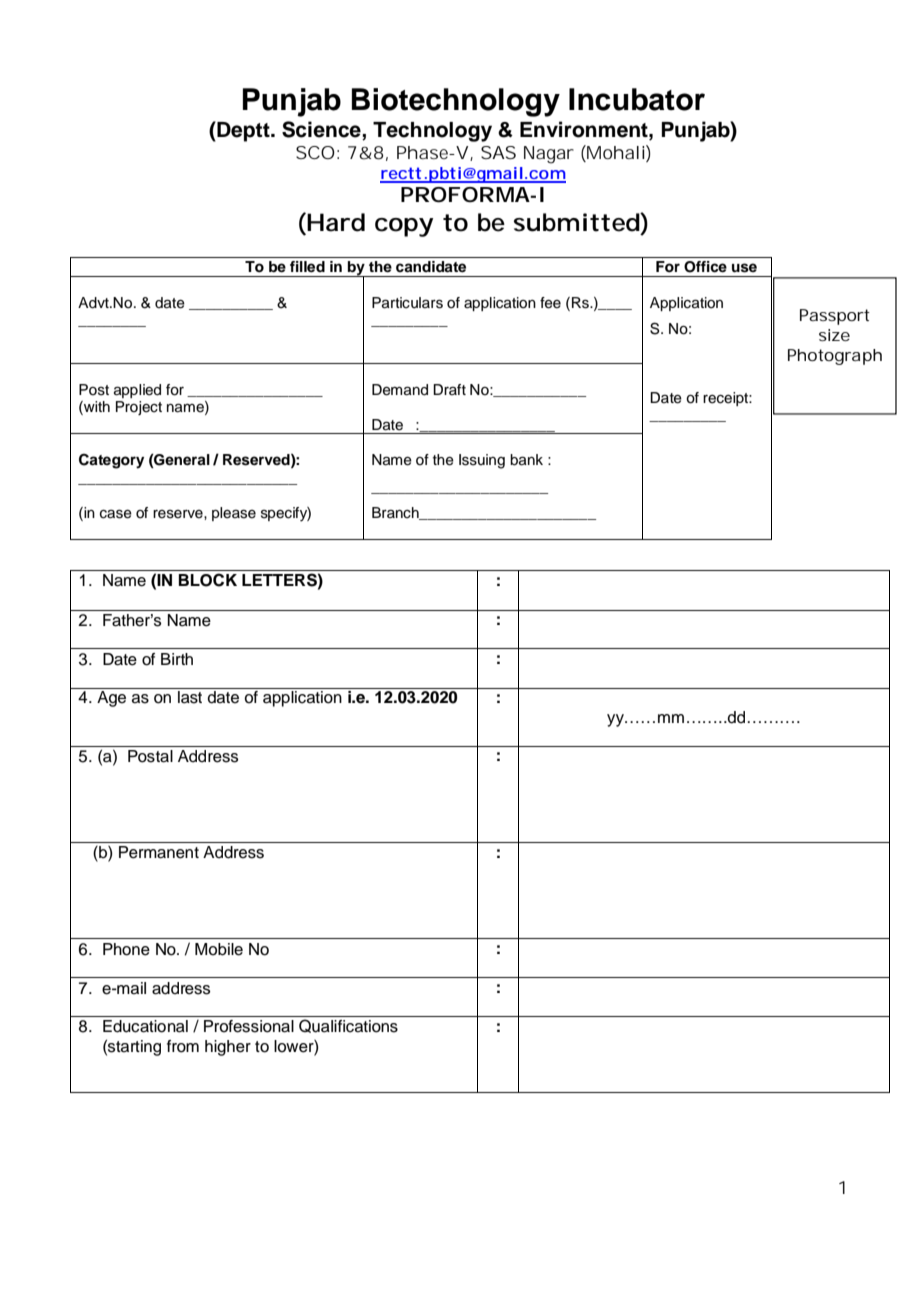 This image has height=1308, width=924. What do you see at coordinates (498, 152) in the image?
I see `SAS` at bounding box center [498, 152].
